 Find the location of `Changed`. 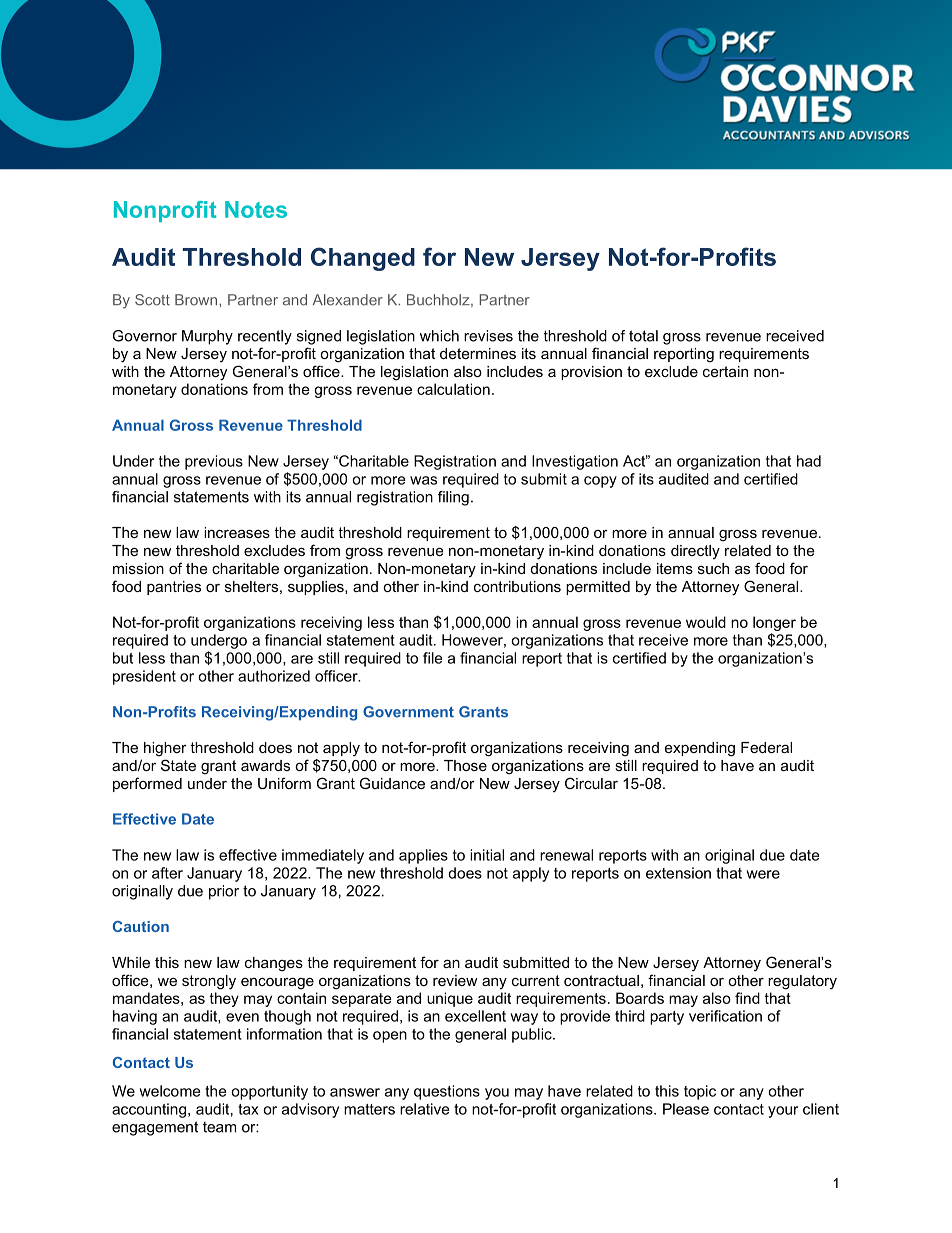

Changed is located at coordinates (363, 259).
